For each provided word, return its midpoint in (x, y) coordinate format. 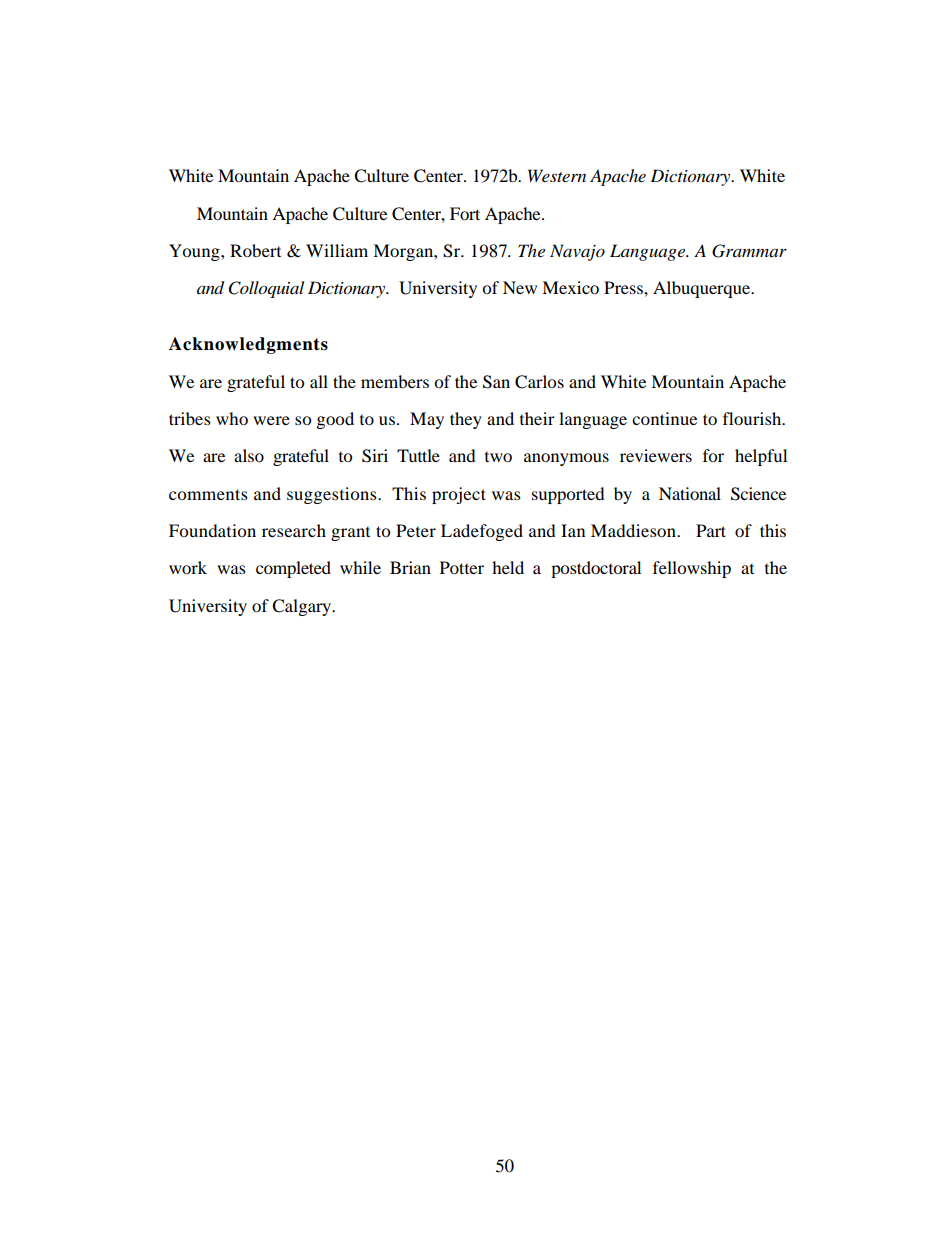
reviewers (656, 455)
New (520, 287)
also (249, 455)
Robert (255, 250)
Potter (462, 567)
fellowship (692, 569)
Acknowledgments (248, 345)
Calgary (303, 607)
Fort (465, 213)
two (498, 457)
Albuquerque (703, 289)
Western (557, 175)
